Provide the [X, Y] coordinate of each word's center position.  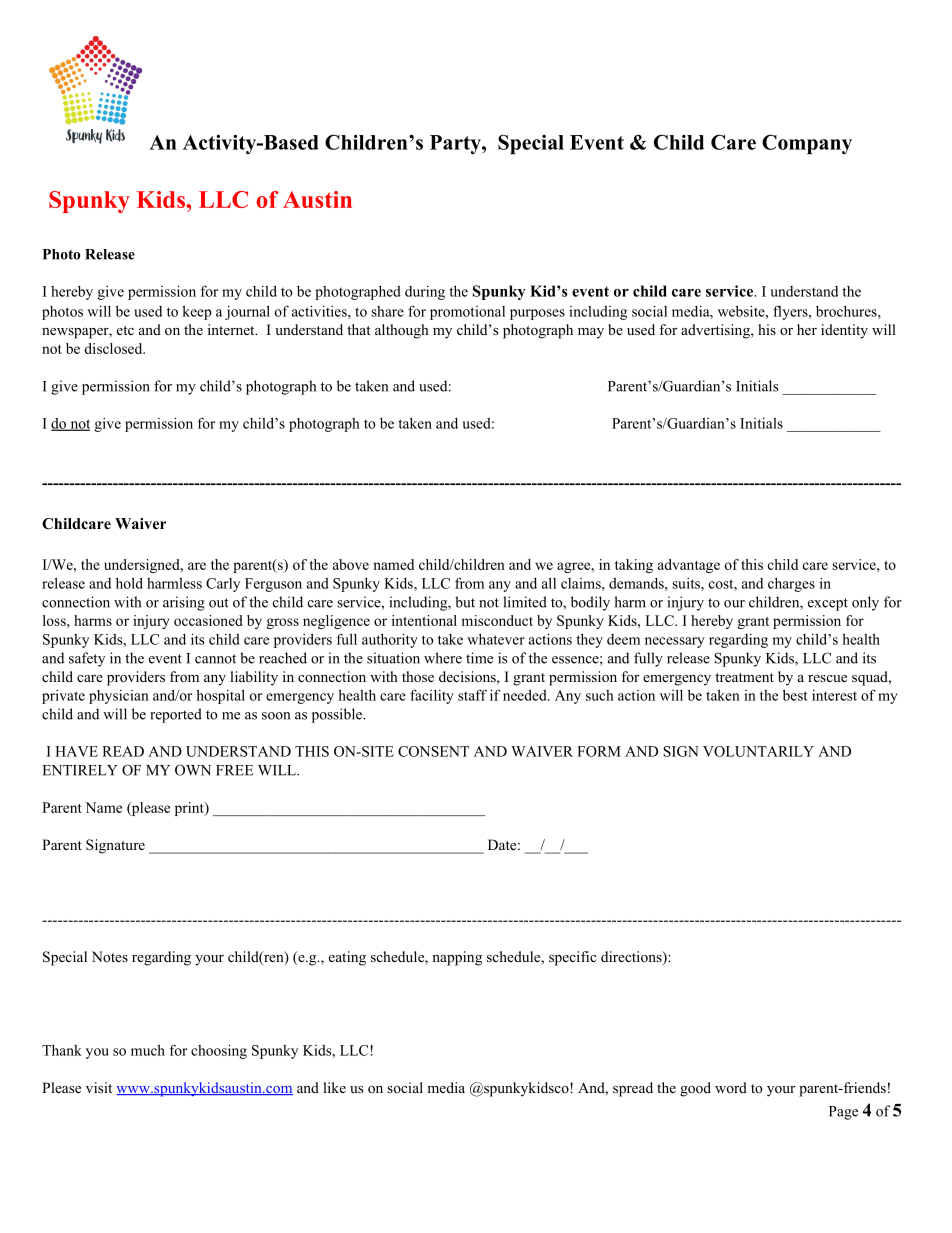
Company [807, 144]
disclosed [114, 348]
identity [844, 331]
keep [196, 312]
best [795, 695]
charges [791, 584]
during [425, 293]
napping [457, 958]
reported [176, 715]
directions [632, 958]
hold [129, 583]
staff [472, 695]
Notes [110, 956]
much [148, 1050]
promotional [467, 313]
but [465, 602]
